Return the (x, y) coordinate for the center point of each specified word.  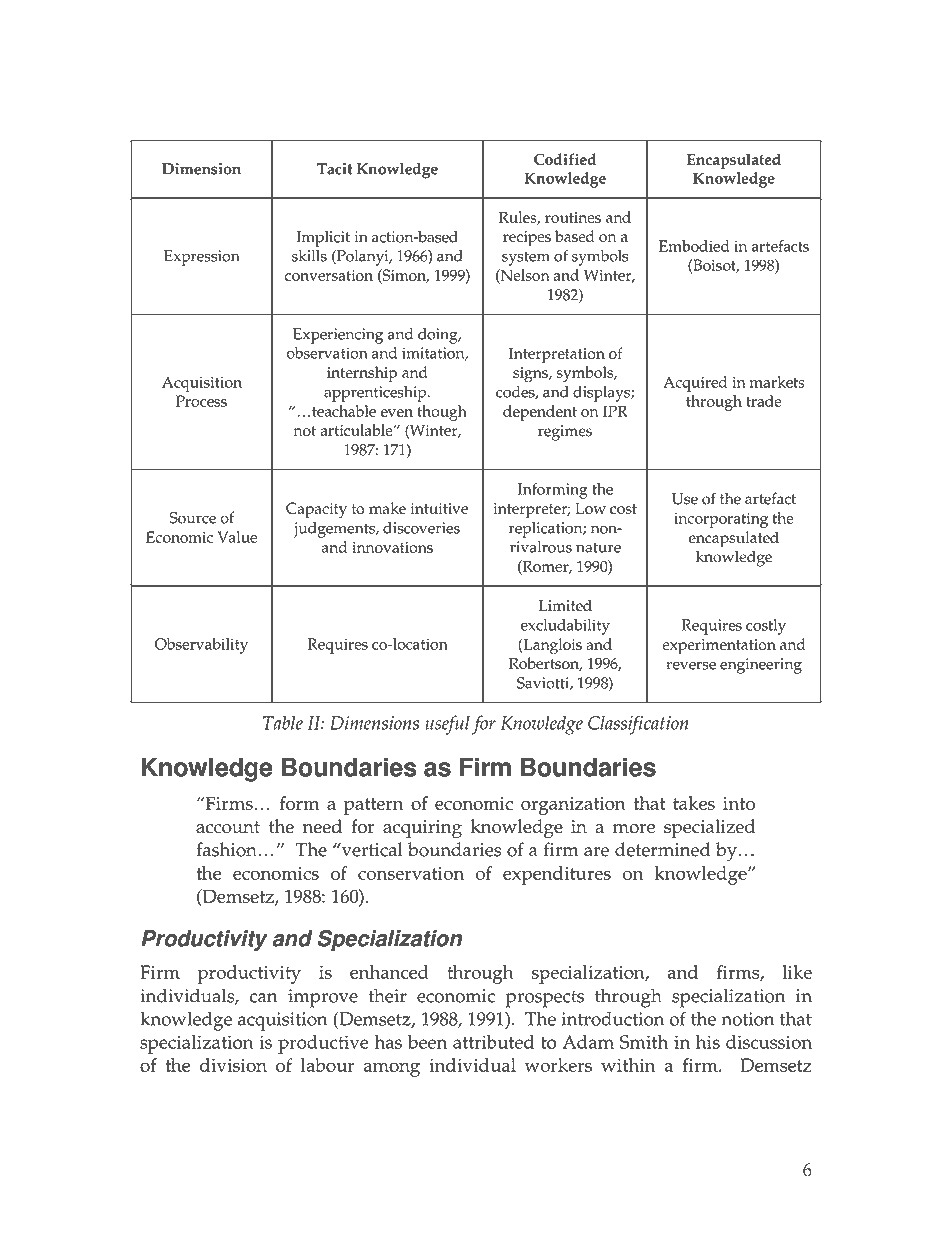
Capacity (316, 510)
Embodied (694, 246)
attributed (493, 1042)
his (708, 1042)
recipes (527, 239)
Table (283, 723)
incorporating (721, 520)
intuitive (439, 508)
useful (447, 725)
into (739, 803)
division (233, 1065)
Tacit (334, 169)
